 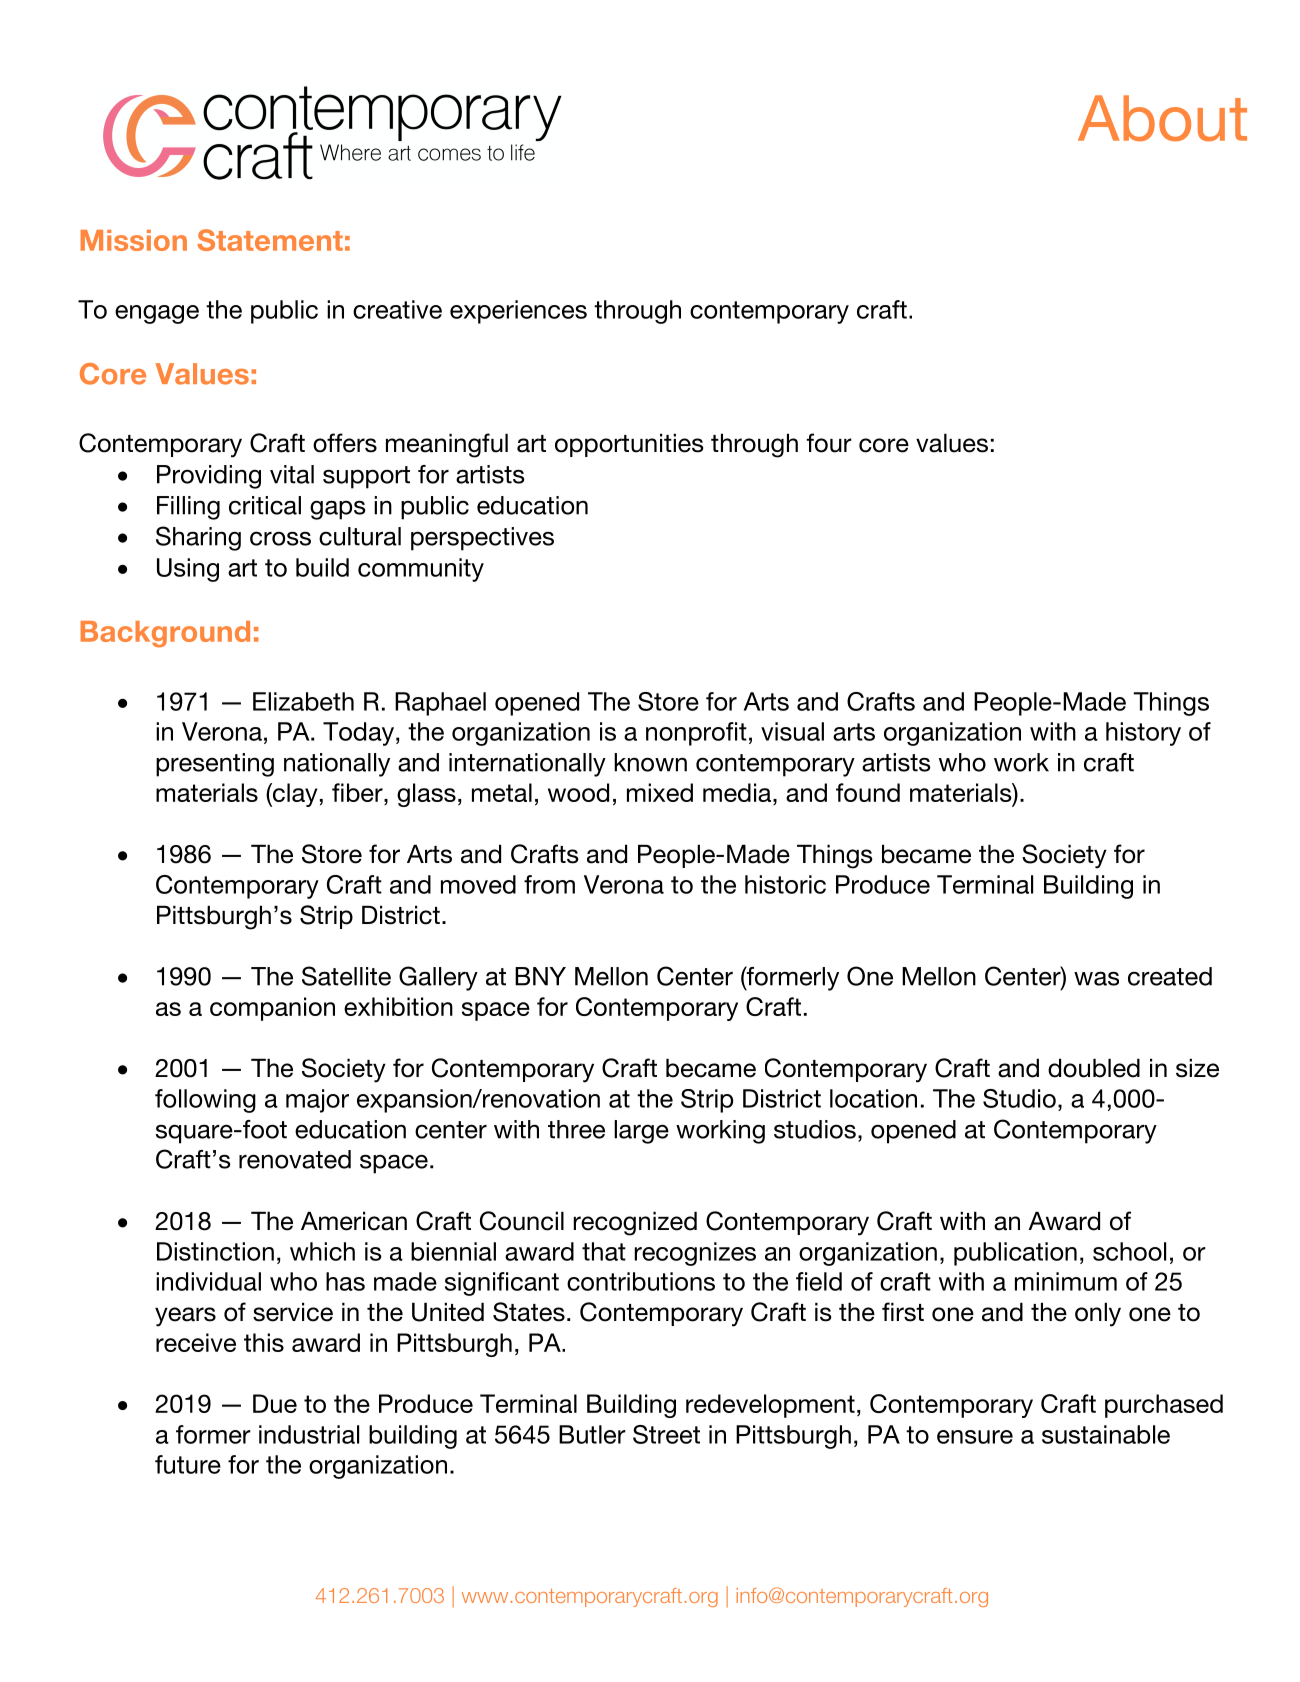 I want to click on history, so click(x=1143, y=734).
